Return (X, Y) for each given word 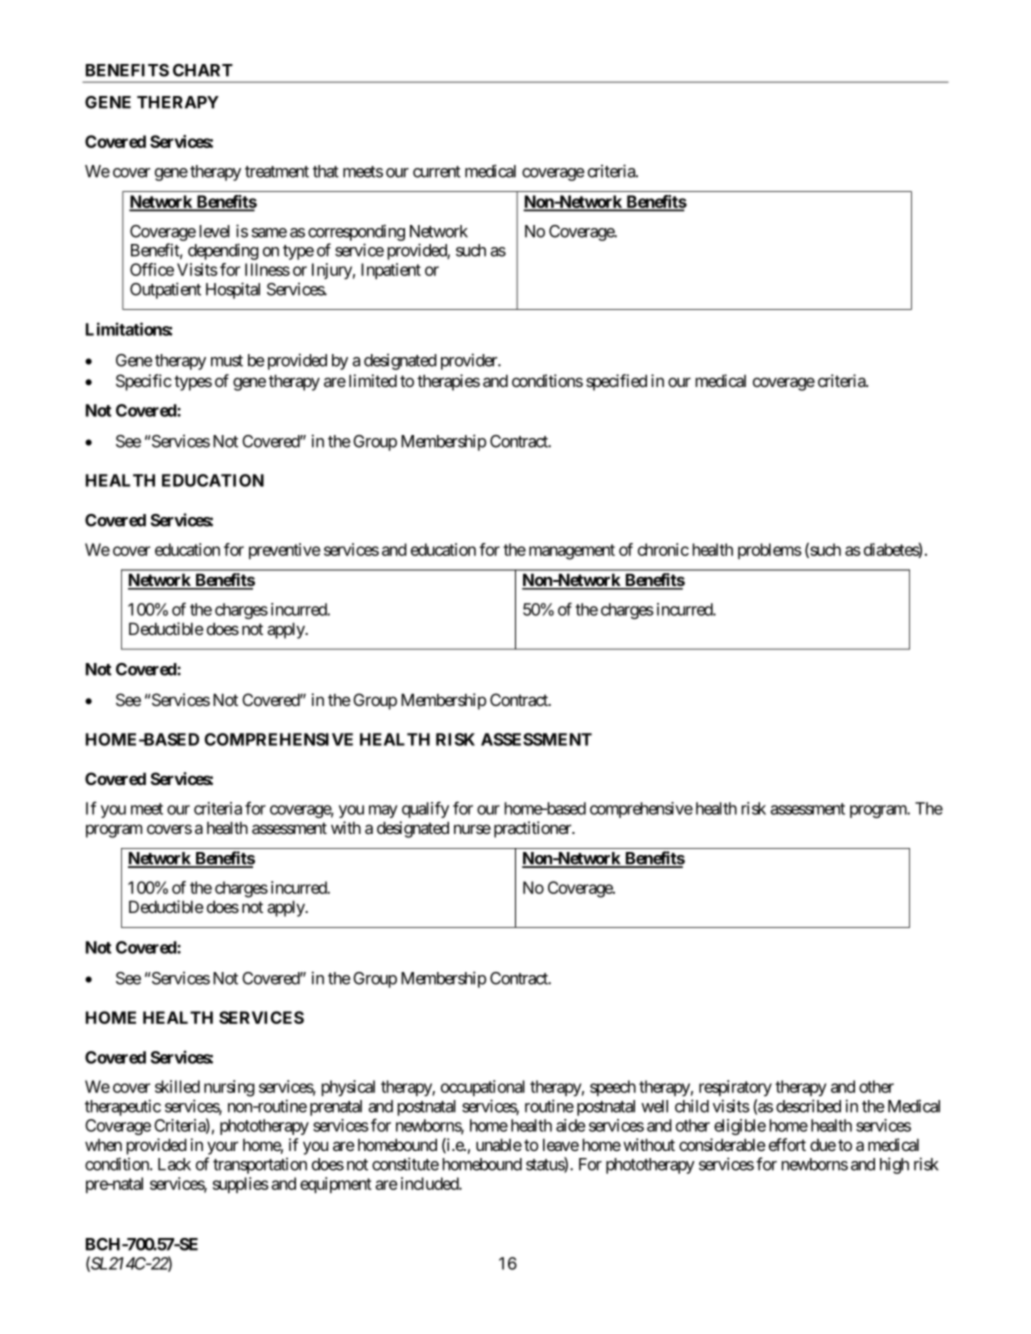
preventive (284, 551)
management (572, 552)
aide (570, 1125)
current (437, 172)
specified (616, 382)
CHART (203, 70)
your (223, 1148)
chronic (663, 549)
